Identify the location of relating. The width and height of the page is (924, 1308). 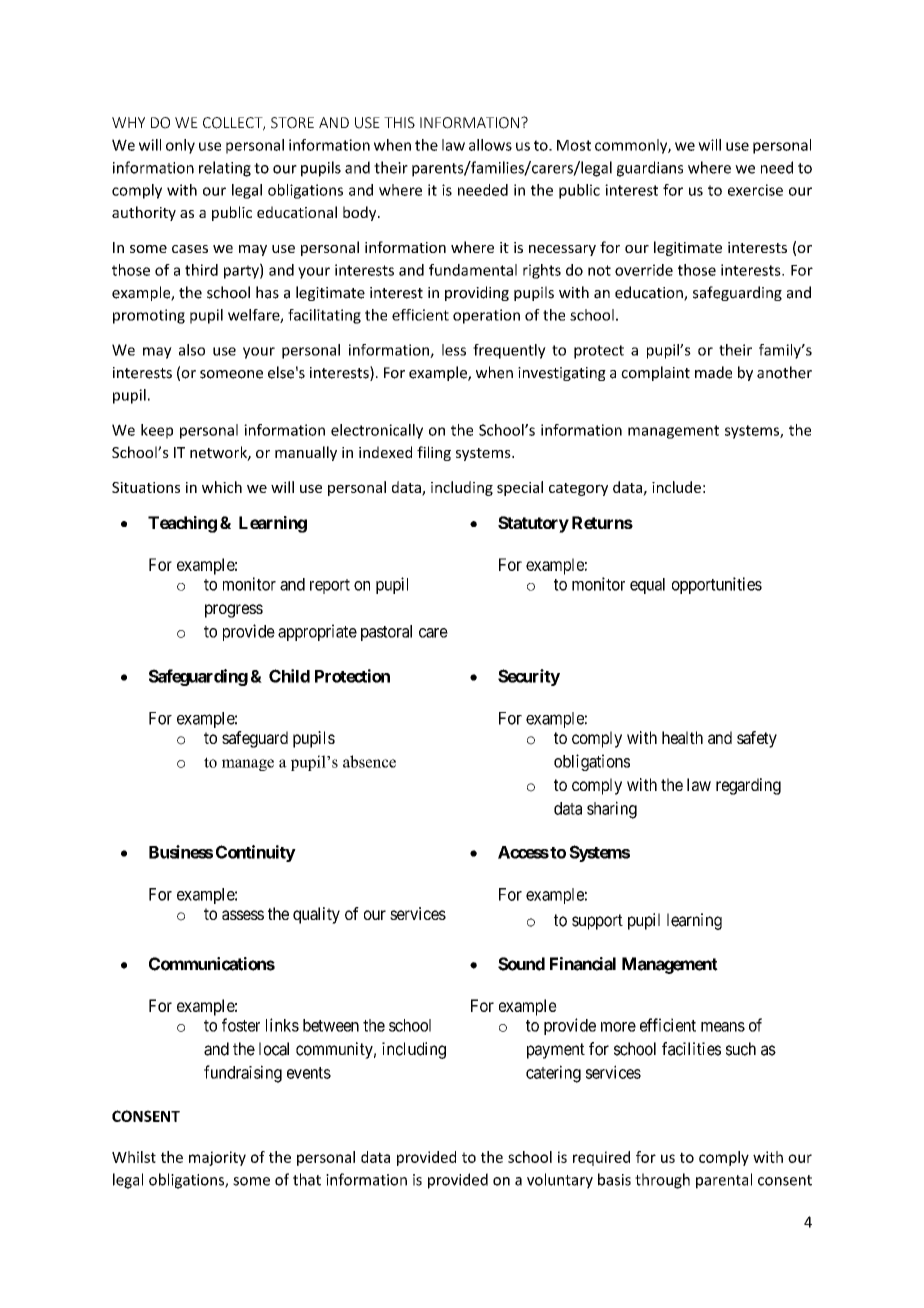
(225, 169).
